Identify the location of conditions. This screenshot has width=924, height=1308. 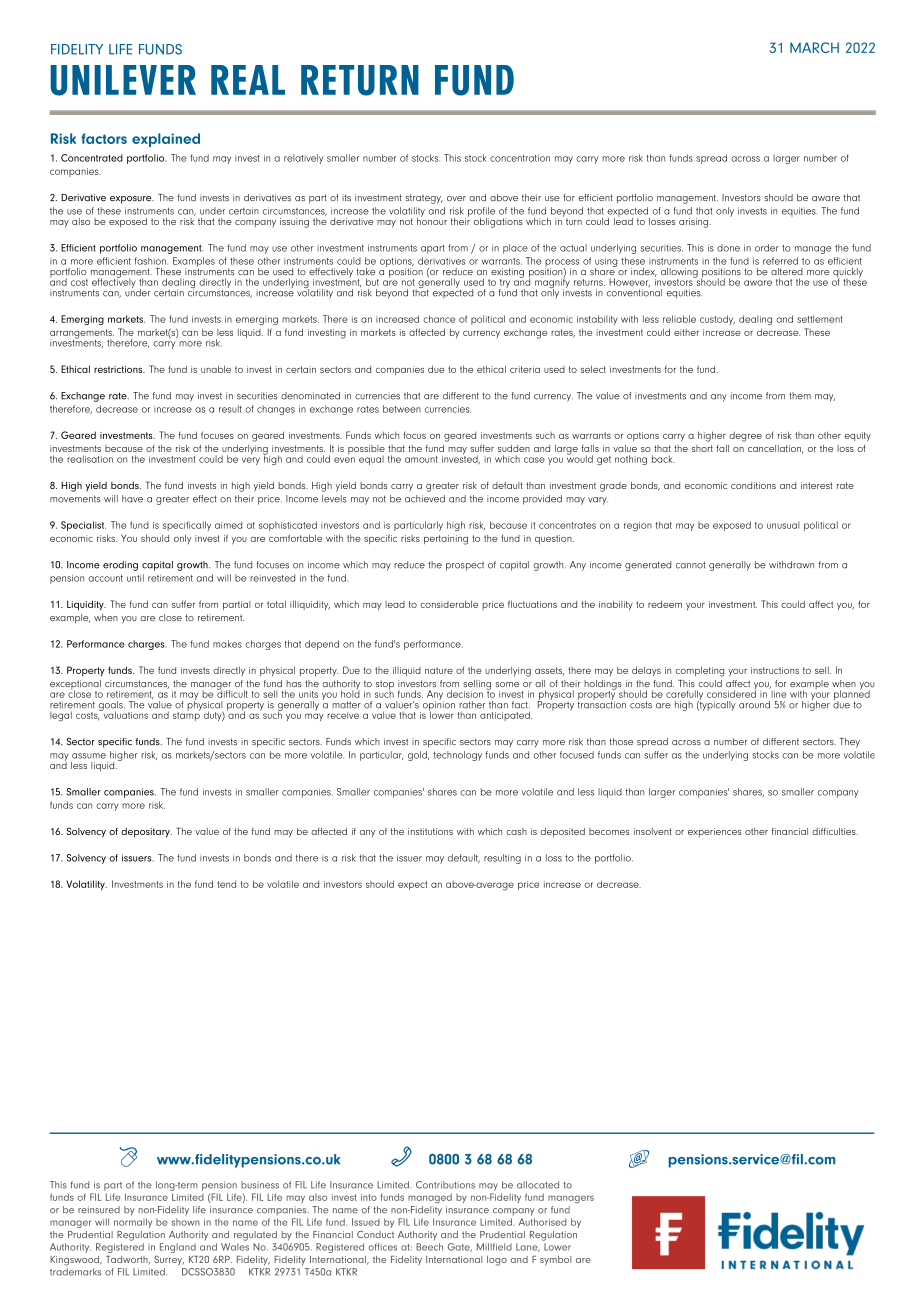
(753, 485).
